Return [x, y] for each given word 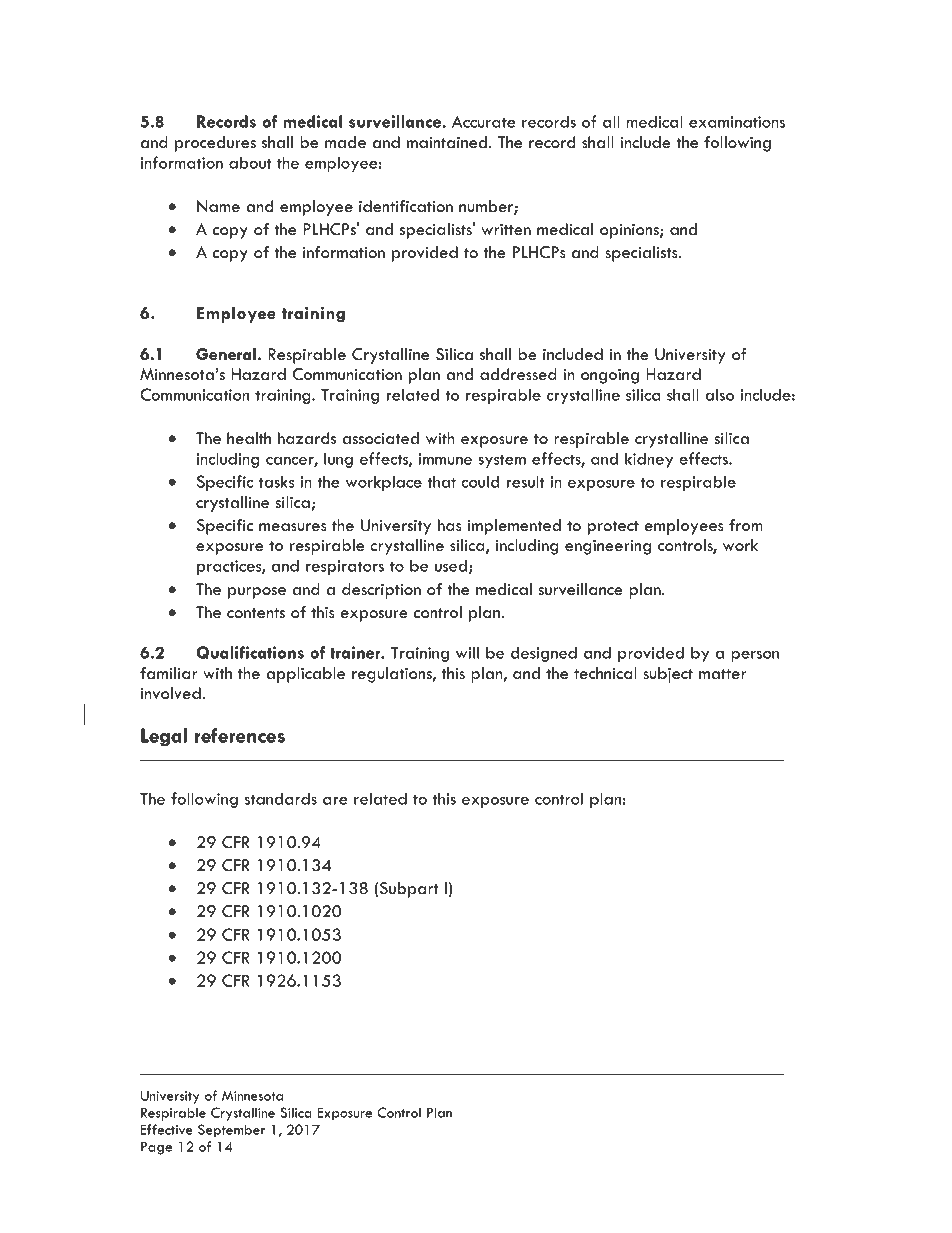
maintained [447, 142]
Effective [167, 1129]
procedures [215, 144]
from [746, 525]
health [249, 438]
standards [281, 798]
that [442, 481]
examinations [737, 122]
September [231, 1131]
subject [668, 675]
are [335, 800]
